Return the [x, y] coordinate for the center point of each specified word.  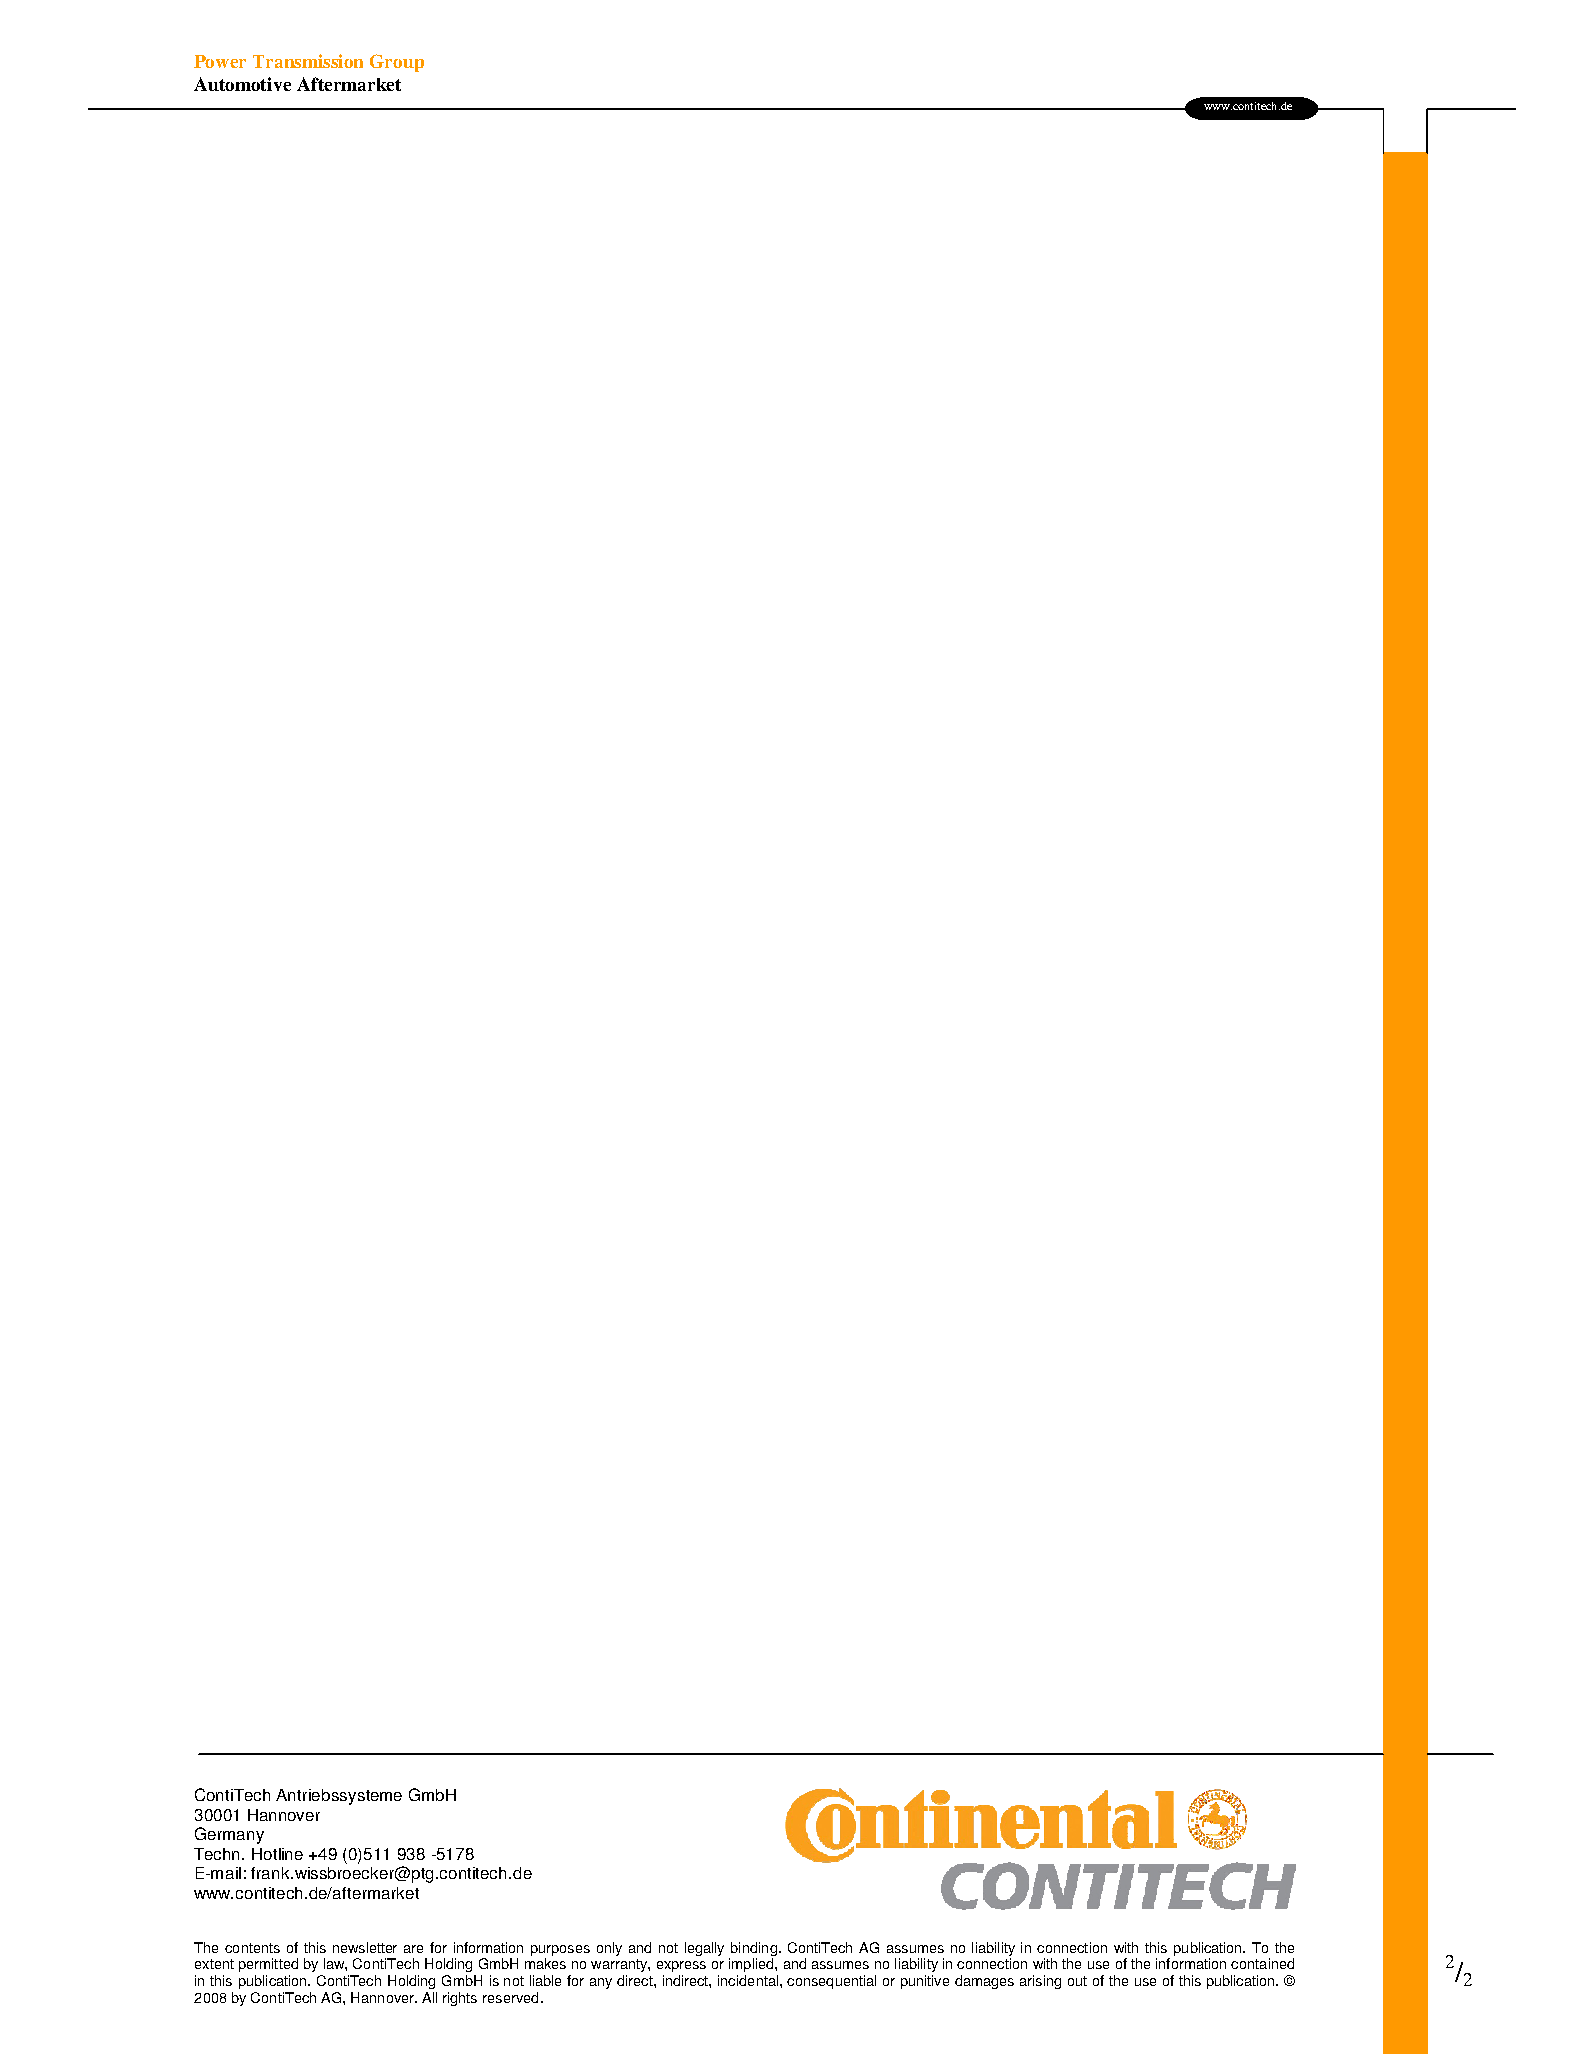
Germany [229, 1835]
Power [220, 61]
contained [1262, 1963]
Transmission [308, 61]
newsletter [365, 1947]
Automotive [242, 84]
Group [397, 63]
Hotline [277, 1854]
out [1077, 1981]
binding [754, 1949]
